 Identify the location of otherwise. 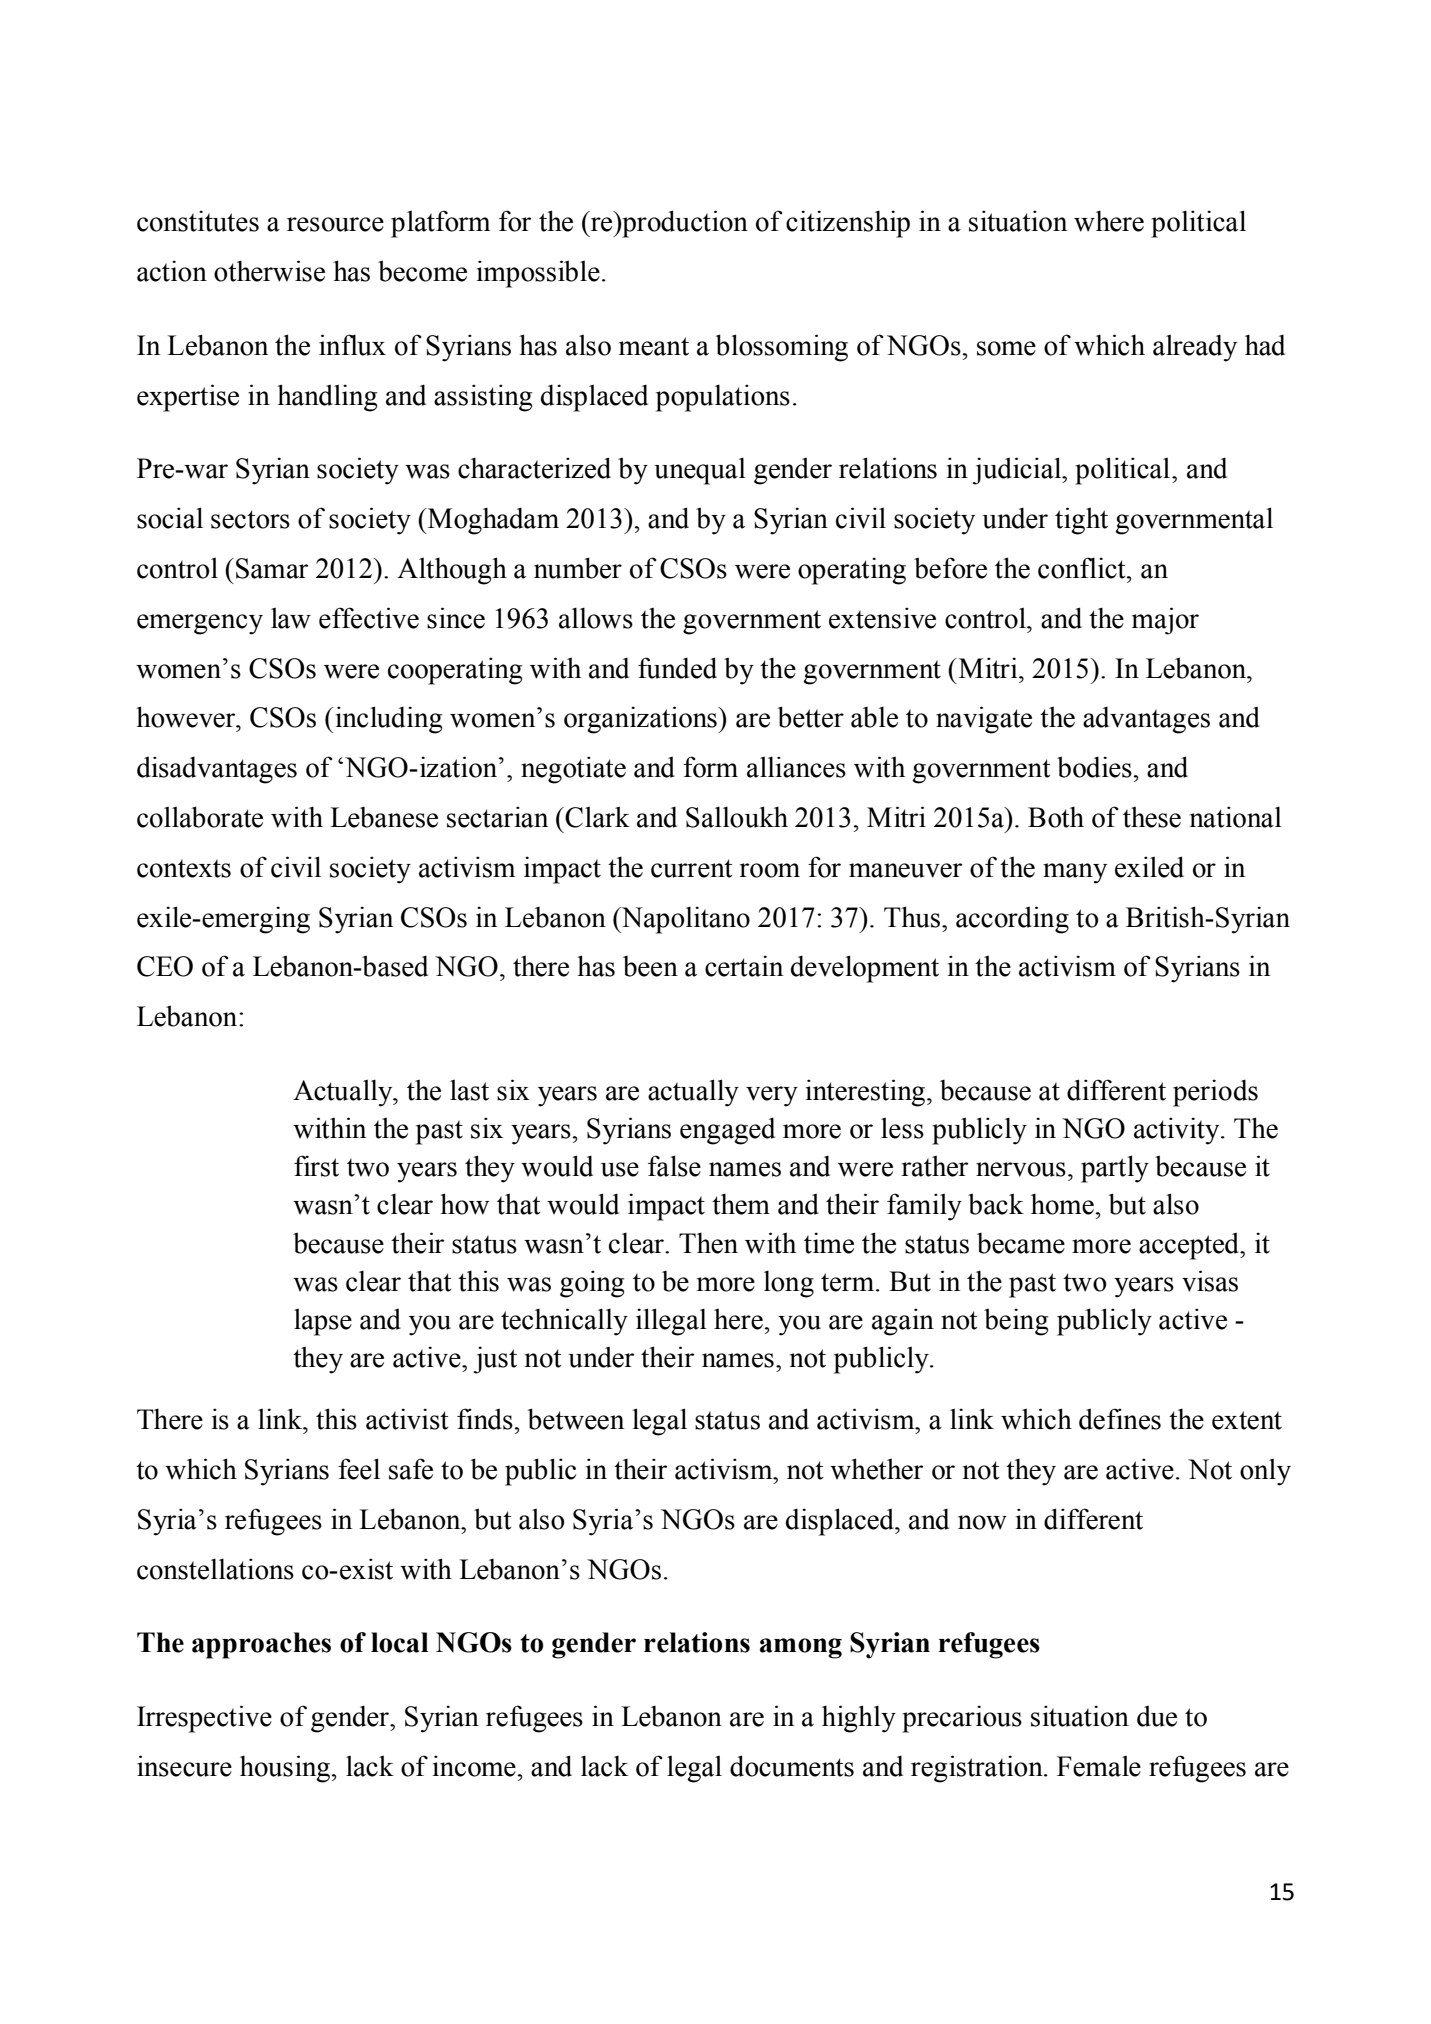
(269, 271).
